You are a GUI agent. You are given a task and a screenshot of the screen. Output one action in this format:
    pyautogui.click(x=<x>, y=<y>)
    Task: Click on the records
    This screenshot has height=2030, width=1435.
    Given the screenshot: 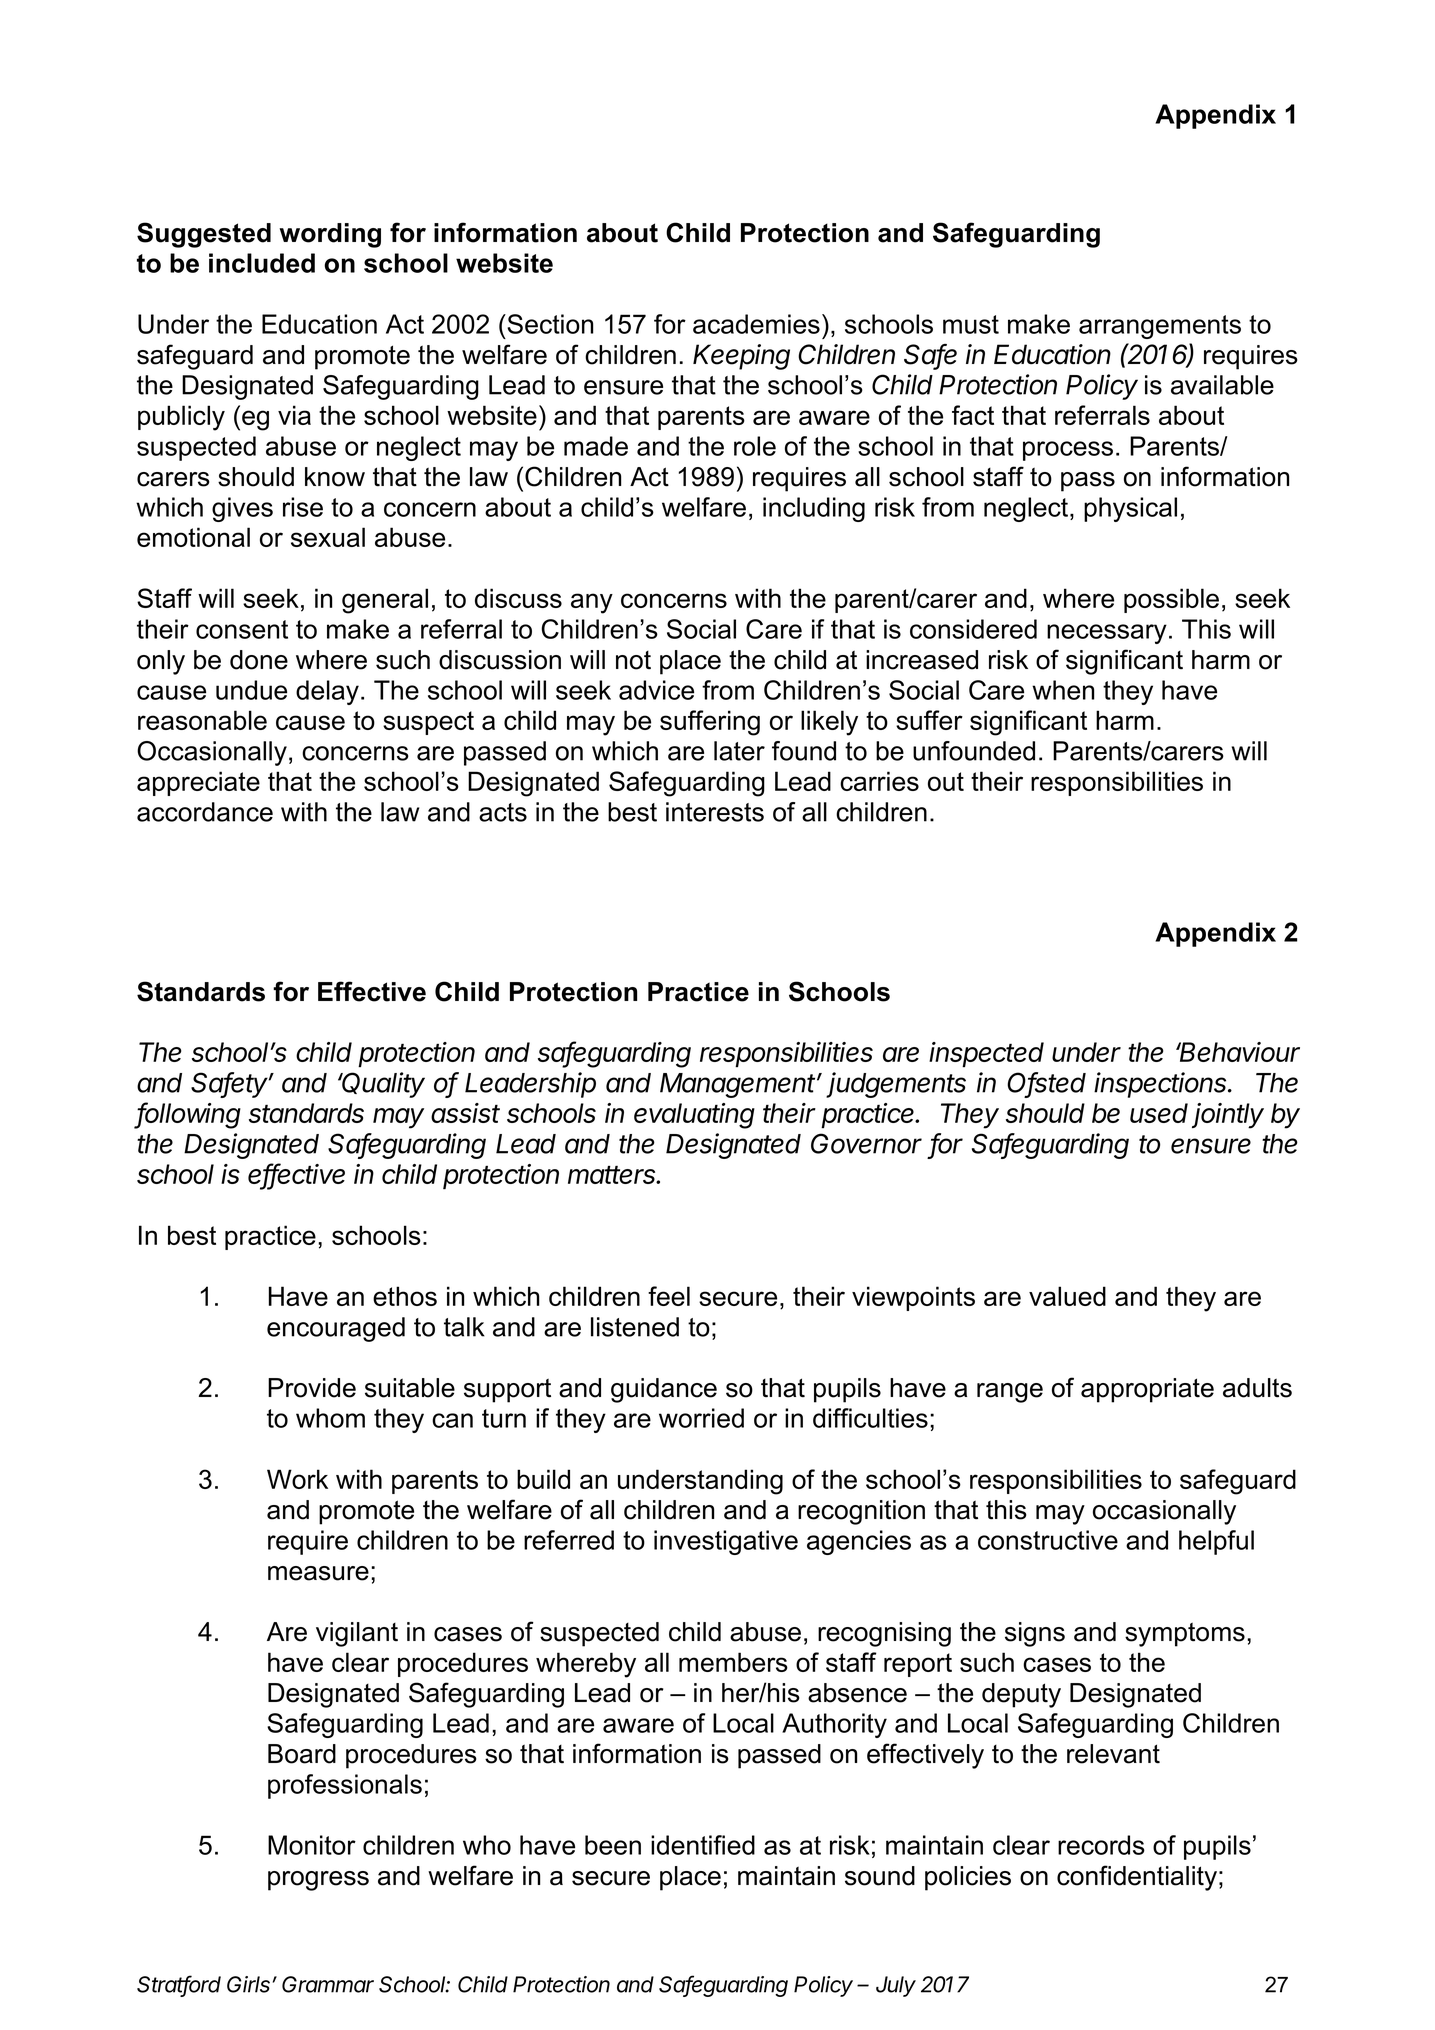 What is the action you would take?
    pyautogui.click(x=1101, y=1845)
